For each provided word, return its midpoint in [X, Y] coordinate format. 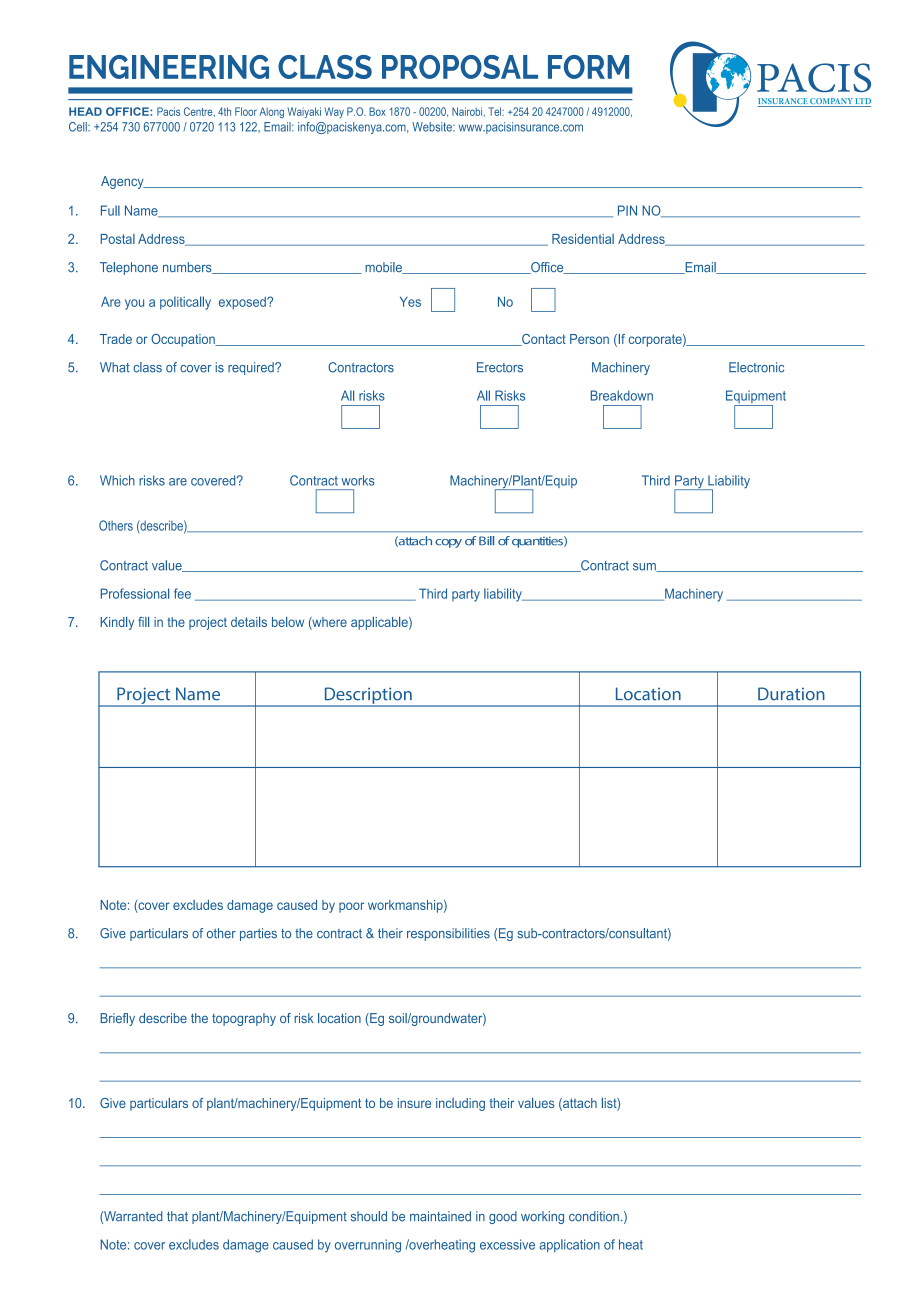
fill [143, 622]
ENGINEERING [169, 67]
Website [433, 127]
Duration [791, 694]
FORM [588, 67]
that [177, 1216]
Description [368, 696]
